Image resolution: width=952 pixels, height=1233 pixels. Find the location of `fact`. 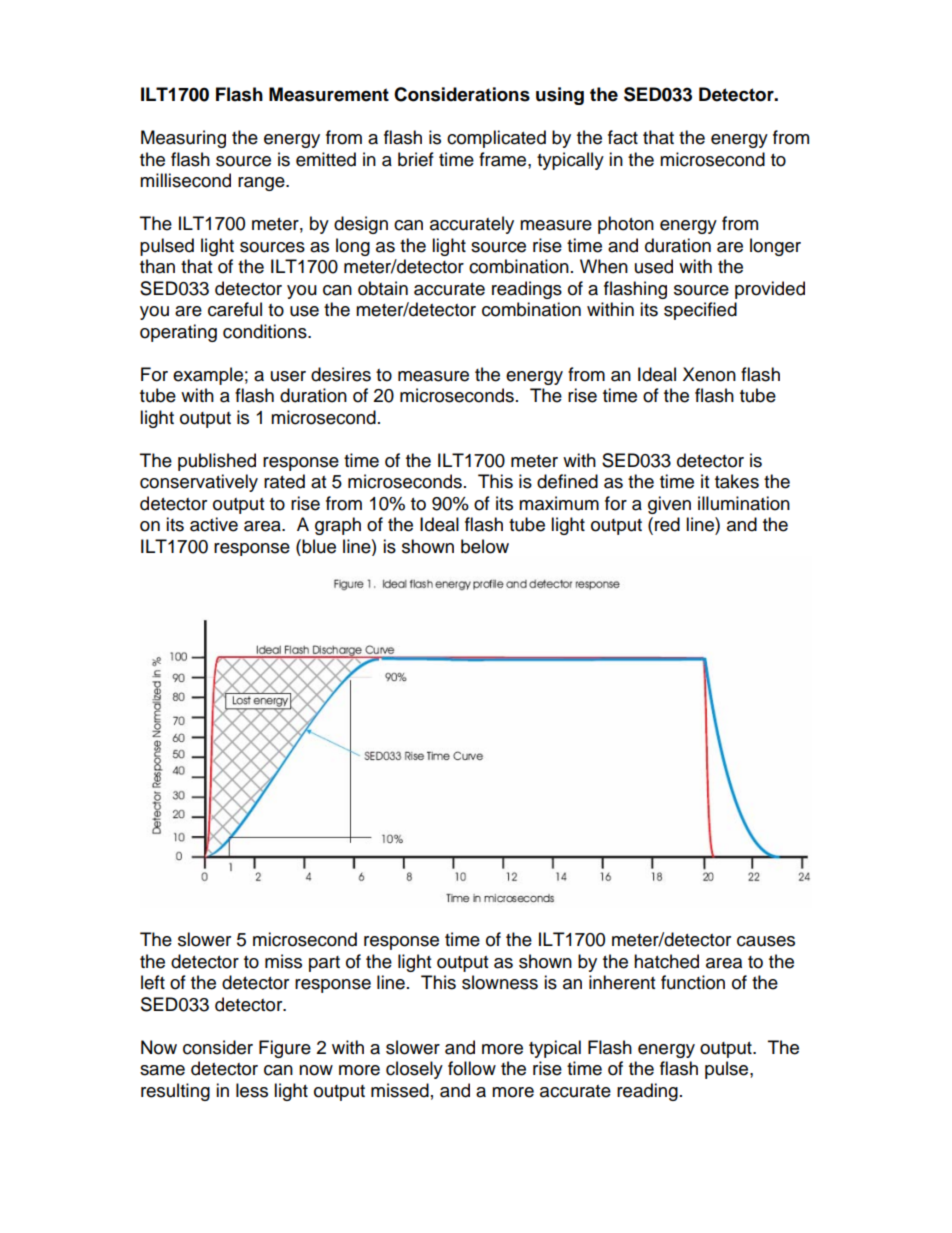

fact is located at coordinates (623, 137).
